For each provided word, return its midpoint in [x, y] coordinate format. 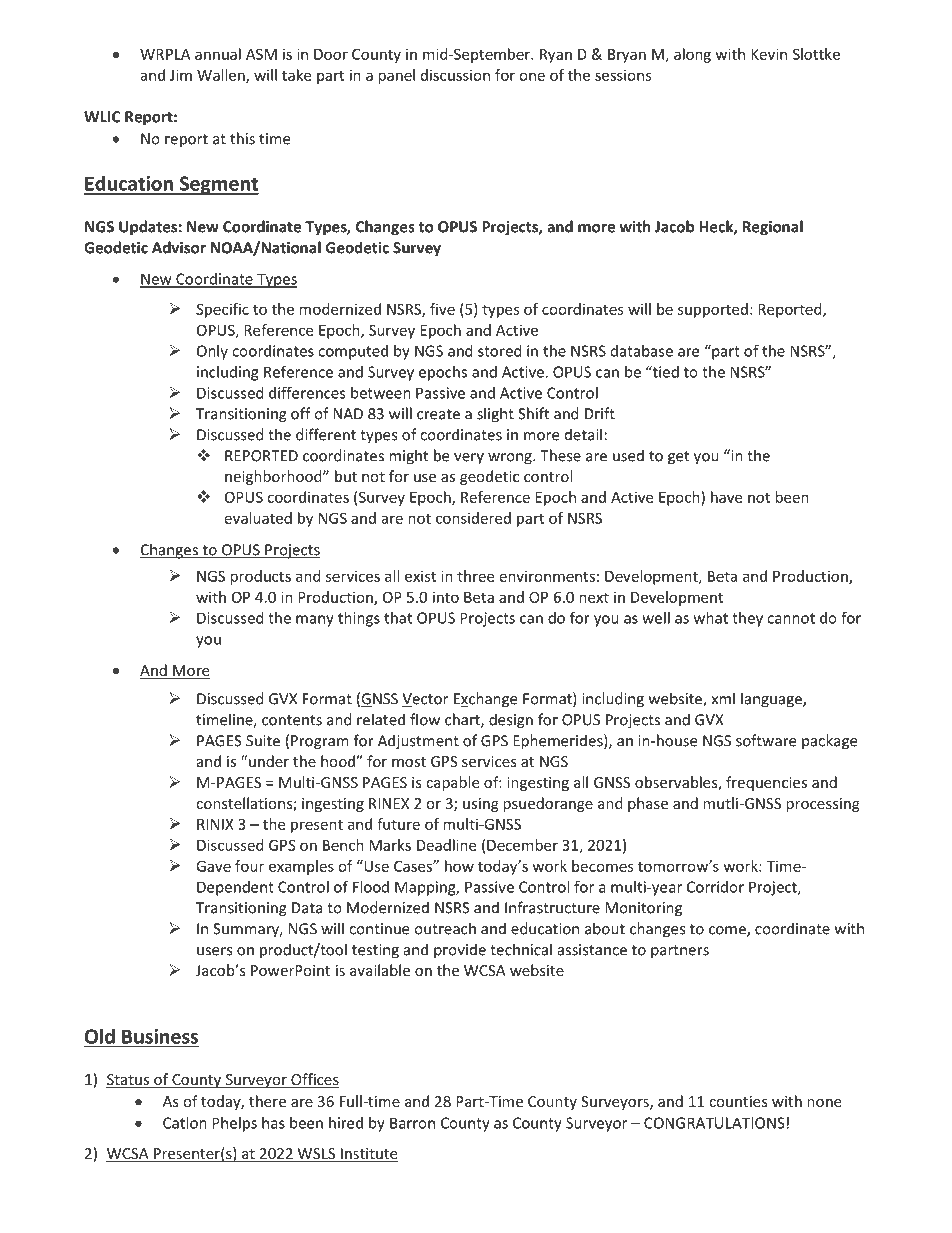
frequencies [766, 783]
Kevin [769, 54]
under [269, 761]
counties [738, 1101]
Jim [181, 75]
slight [495, 415]
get [678, 458]
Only [212, 352]
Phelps [234, 1124]
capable [452, 783]
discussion [455, 75]
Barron [412, 1123]
